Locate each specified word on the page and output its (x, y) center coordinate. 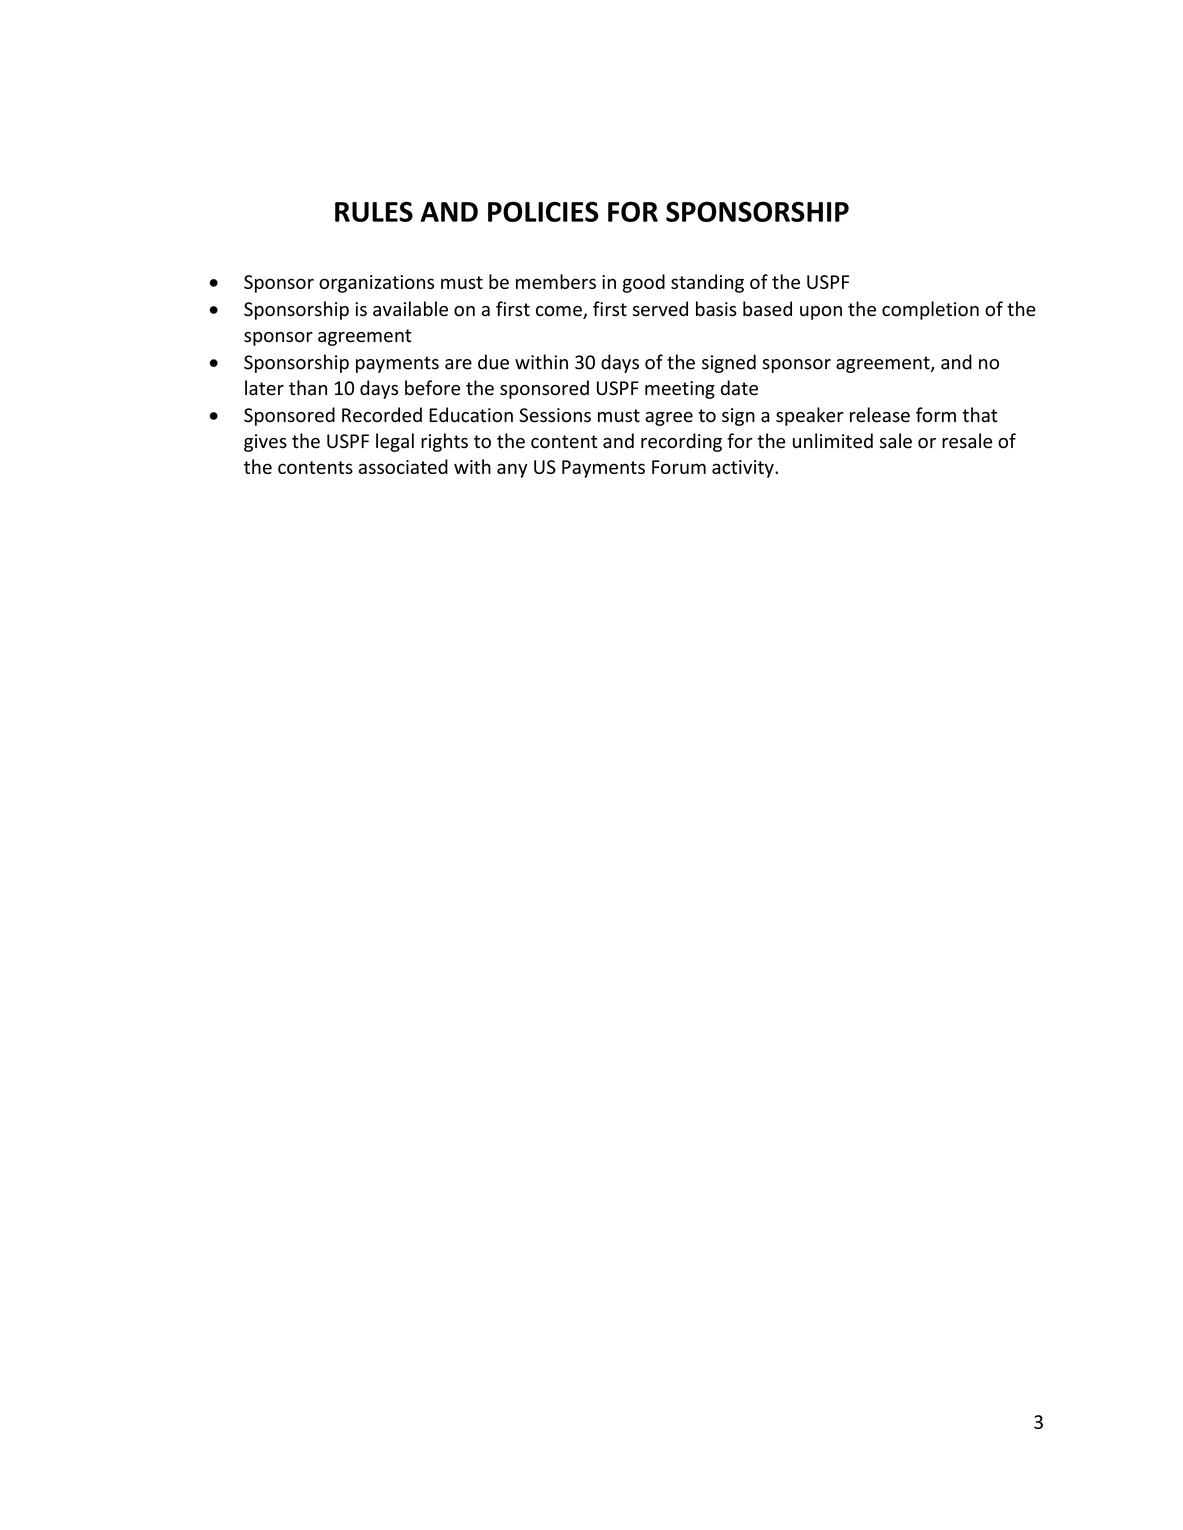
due (493, 362)
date (739, 388)
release (880, 415)
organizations (376, 284)
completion (930, 310)
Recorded (382, 415)
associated (403, 466)
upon (821, 313)
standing (707, 283)
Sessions (555, 415)
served (660, 309)
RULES (374, 211)
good (644, 283)
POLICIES (543, 211)
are (458, 364)
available (410, 309)
